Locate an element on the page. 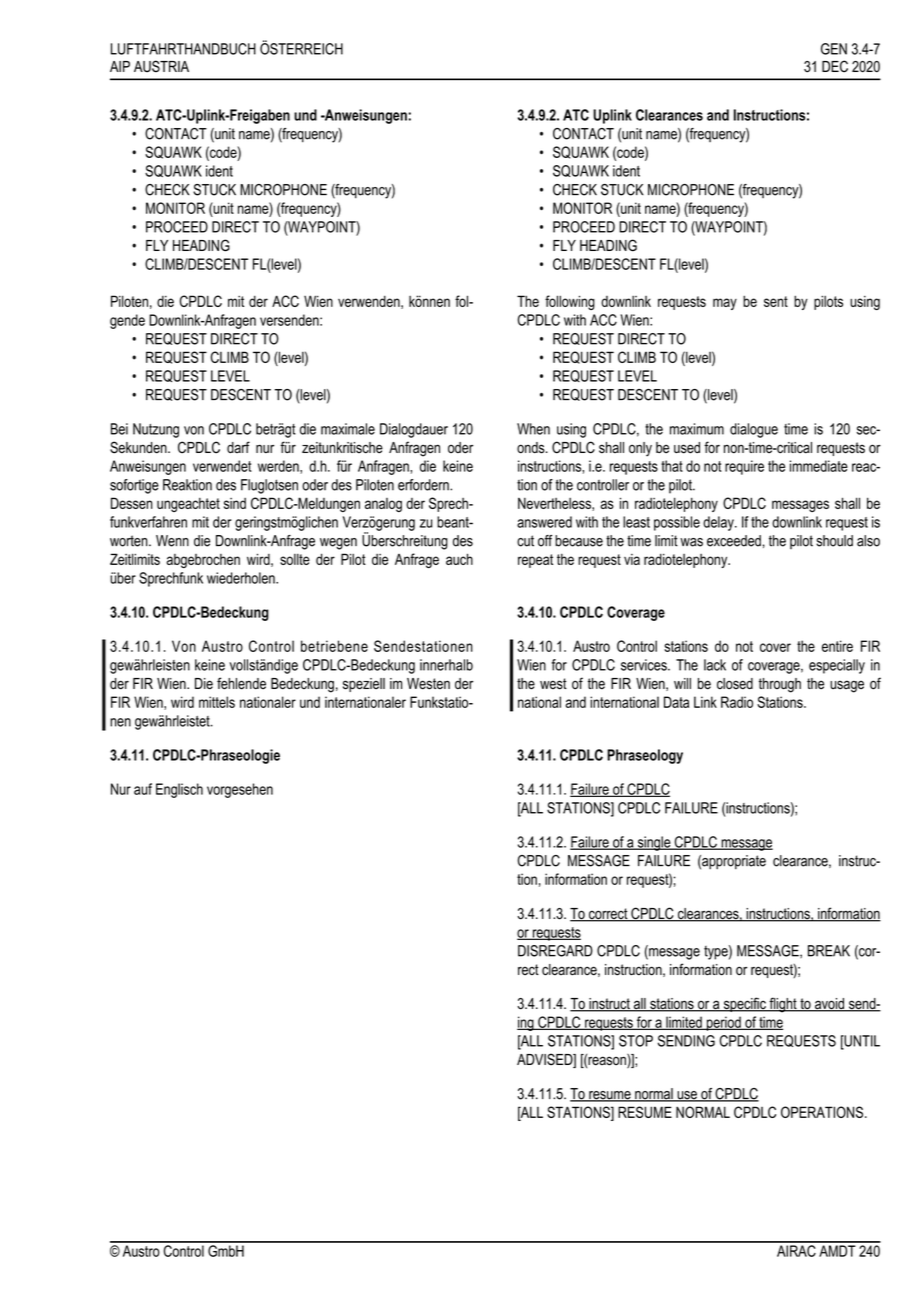 Image resolution: width=924 pixels, height=1308 pixels. following is located at coordinates (570, 302).
